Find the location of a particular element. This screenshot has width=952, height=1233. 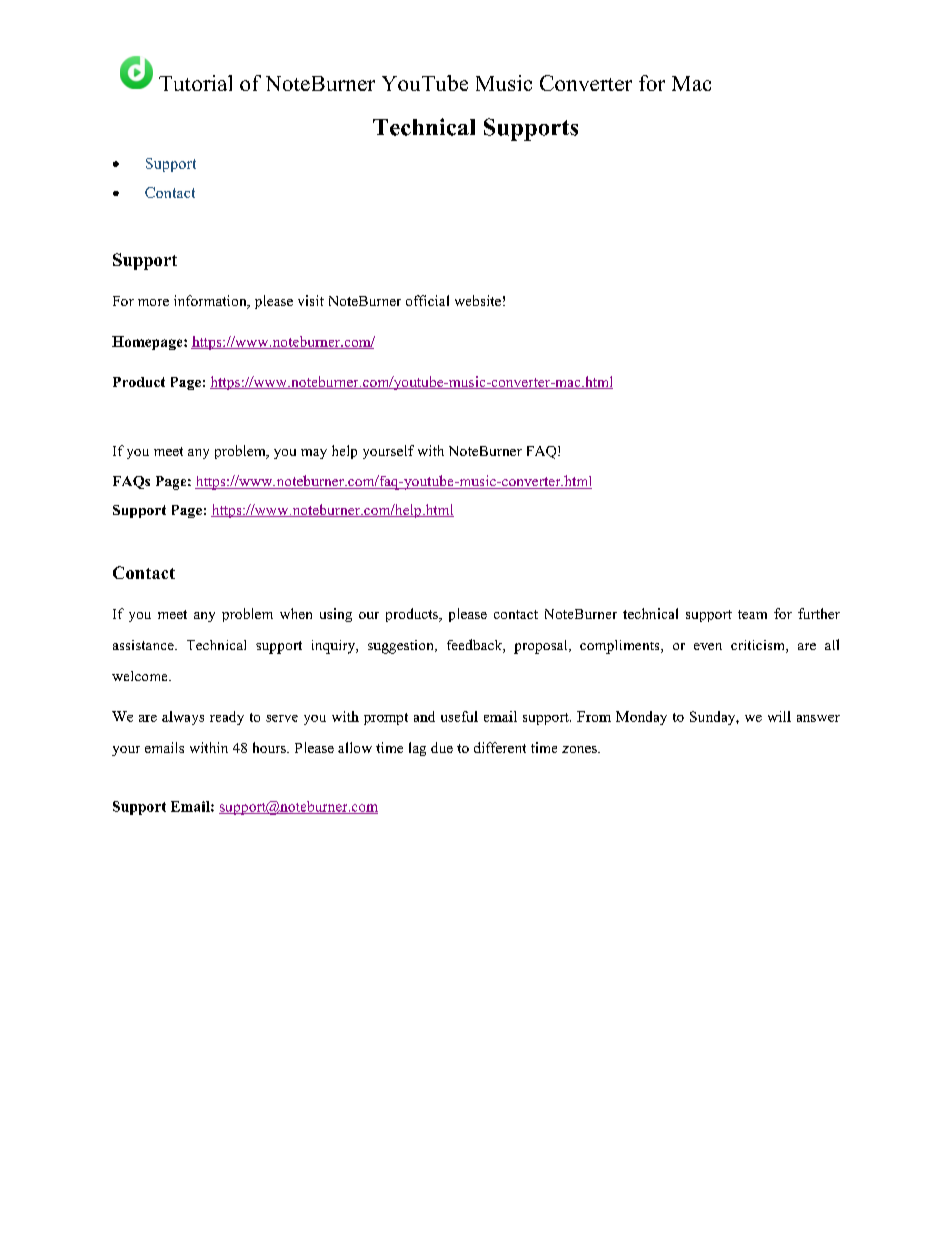

when is located at coordinates (296, 613).
